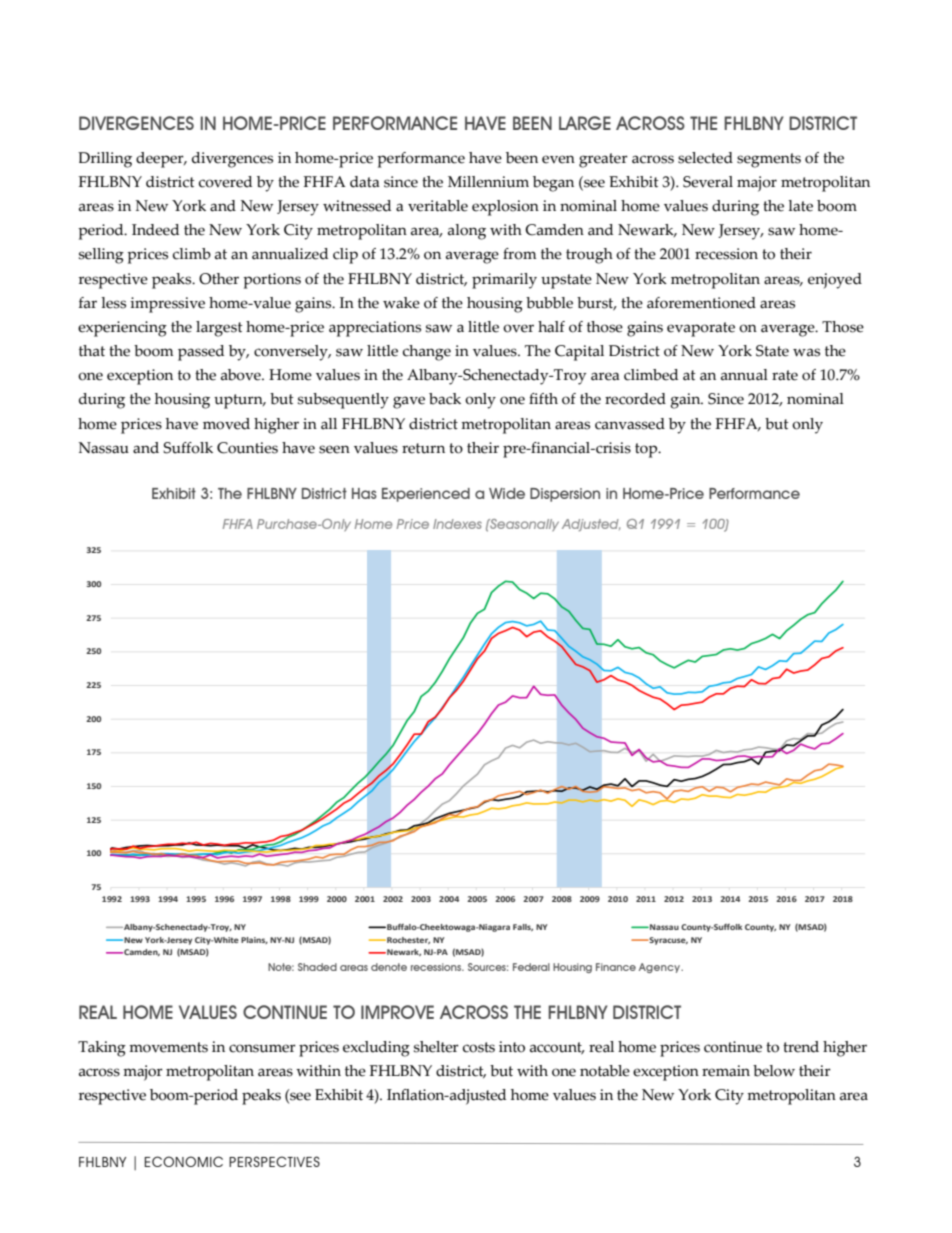 The image size is (952, 1233). What do you see at coordinates (317, 967) in the screenshot?
I see `Shaded` at bounding box center [317, 967].
